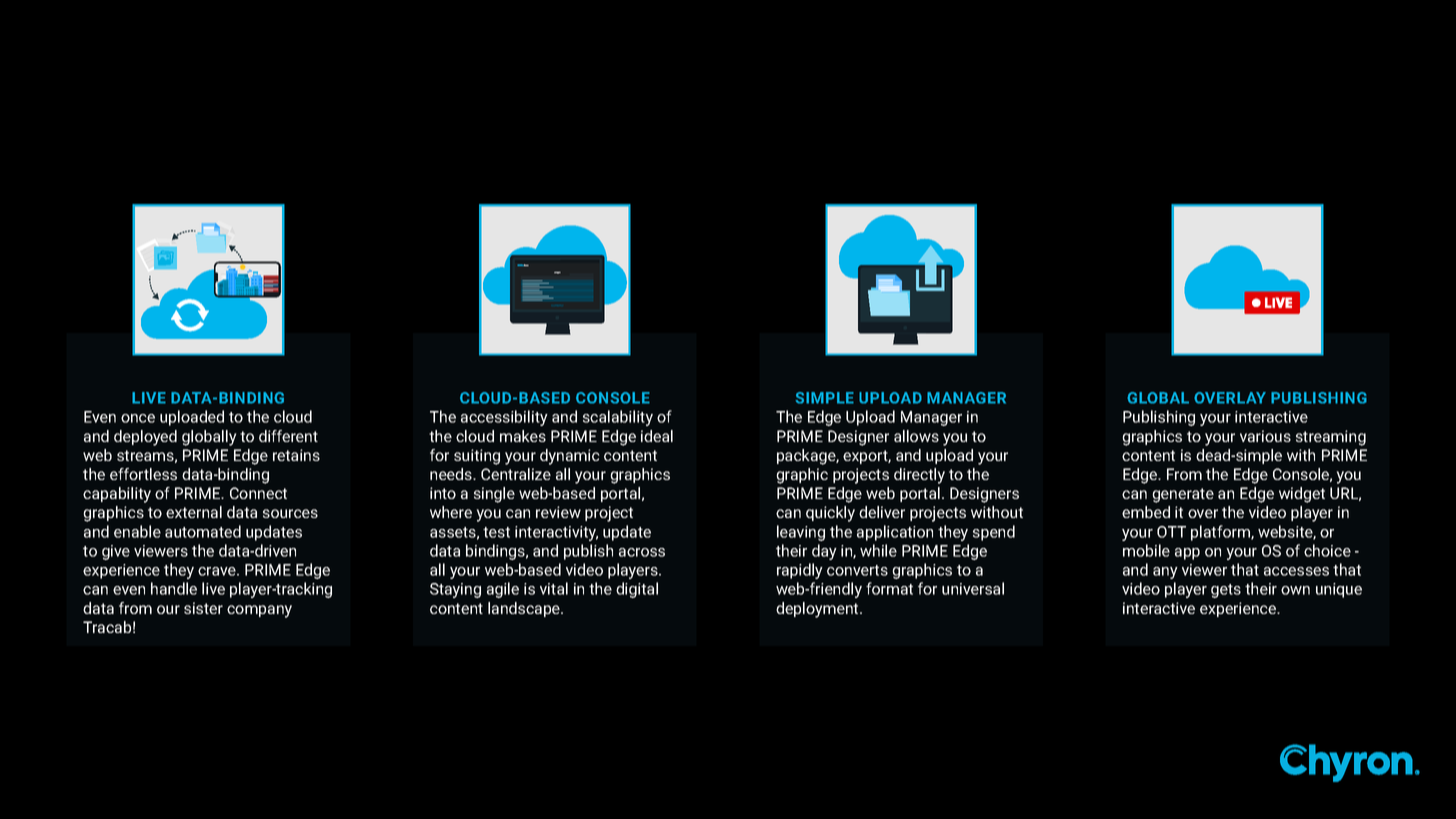  Describe the element at coordinates (138, 418) in the image. I see `once` at that location.
